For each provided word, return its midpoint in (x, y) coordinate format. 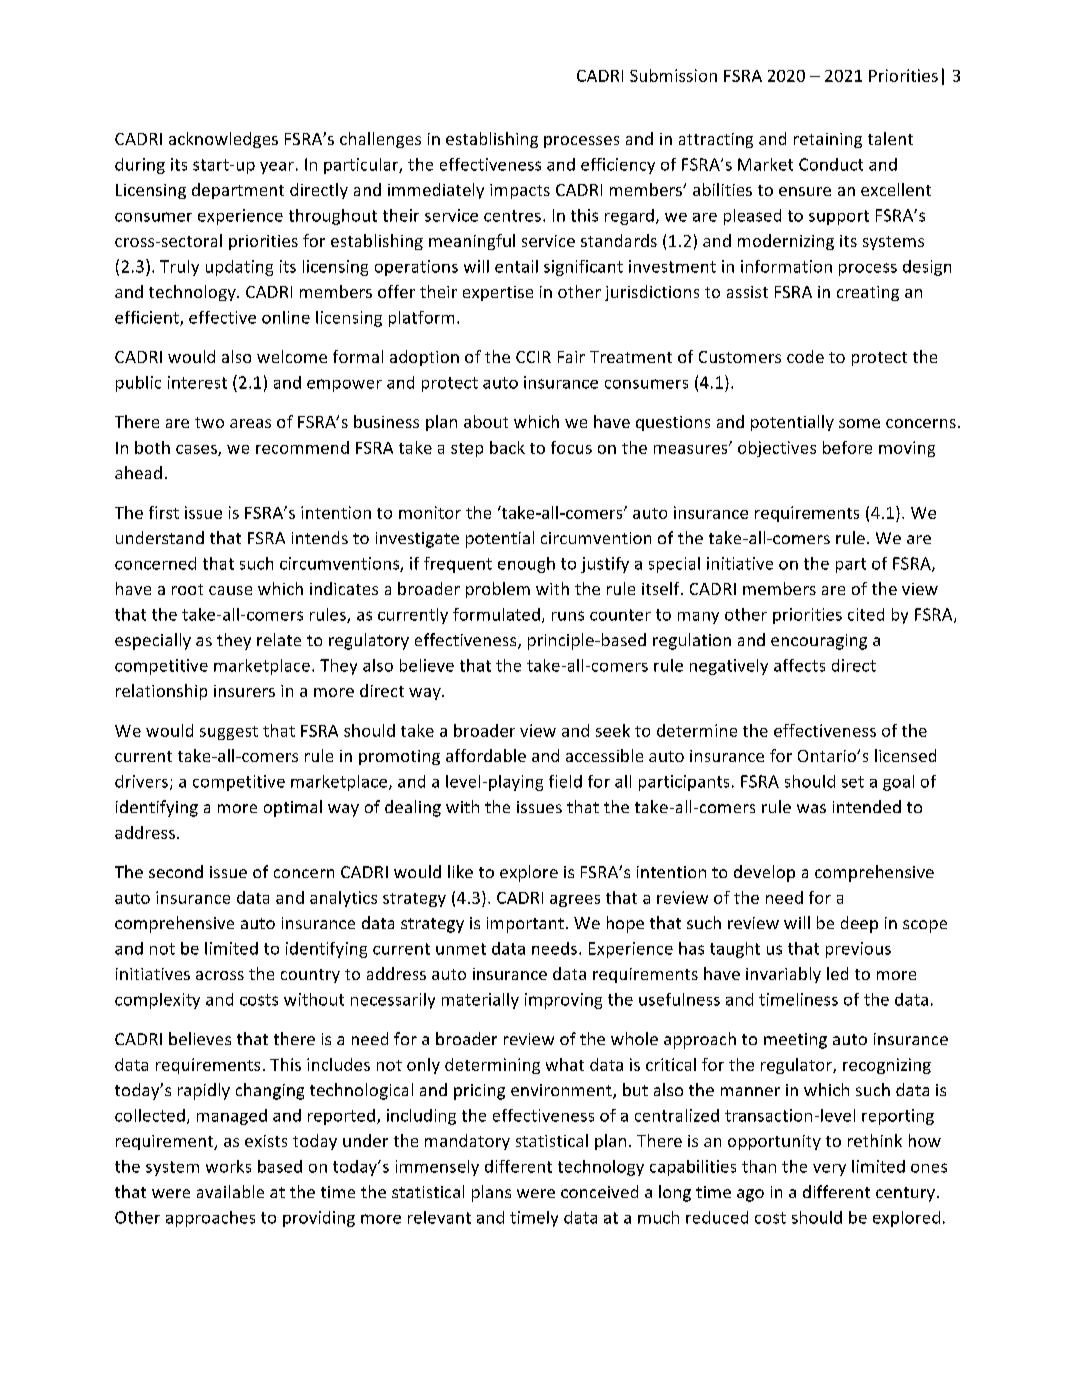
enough (526, 565)
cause (230, 590)
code (805, 356)
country (310, 976)
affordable (486, 755)
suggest (229, 733)
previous (858, 950)
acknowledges (223, 140)
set (853, 782)
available (230, 1191)
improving (563, 1001)
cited (866, 614)
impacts (520, 191)
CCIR (533, 357)
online (286, 317)
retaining (828, 140)
